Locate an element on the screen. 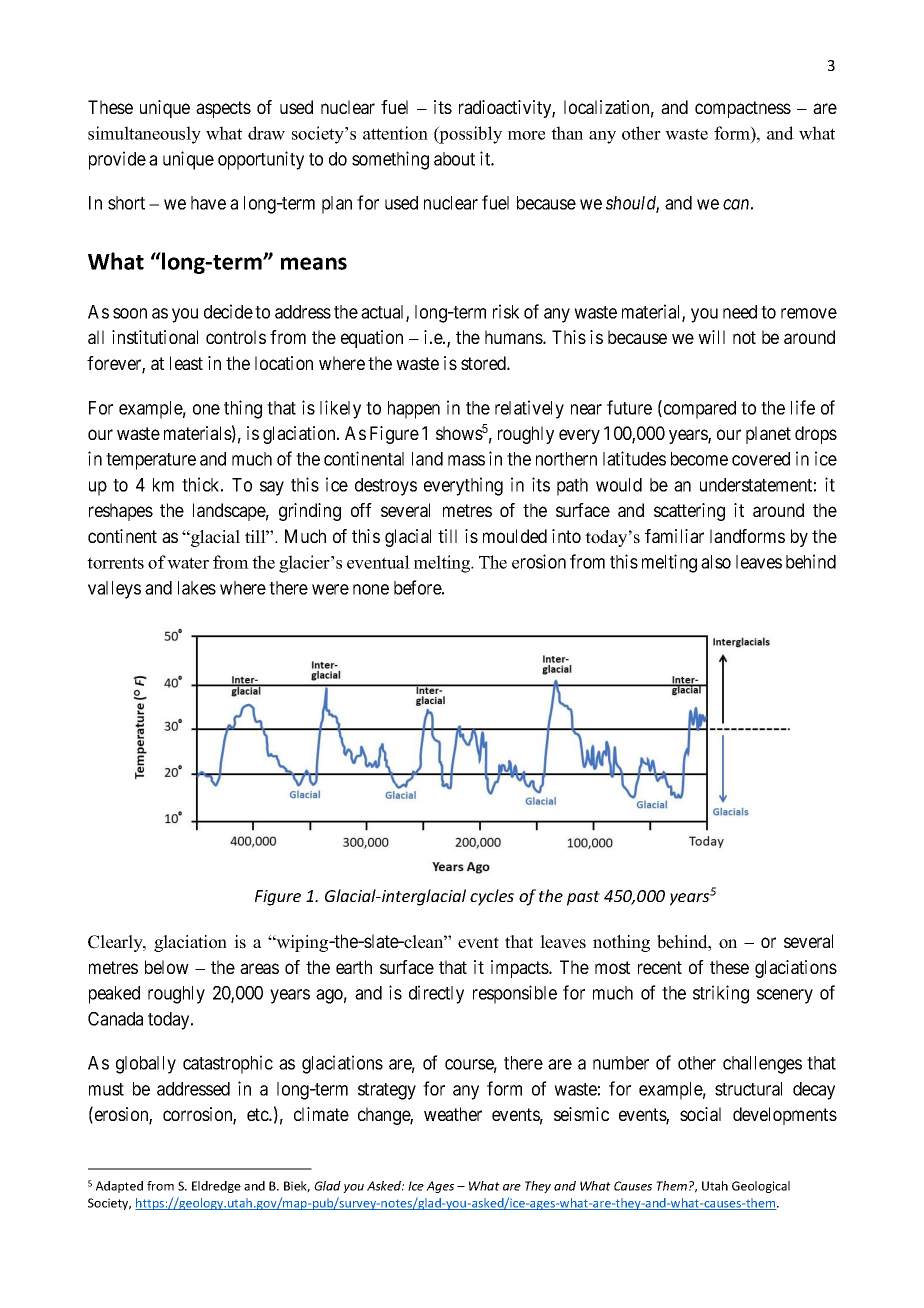 The image size is (924, 1308). compactness is located at coordinates (743, 109).
